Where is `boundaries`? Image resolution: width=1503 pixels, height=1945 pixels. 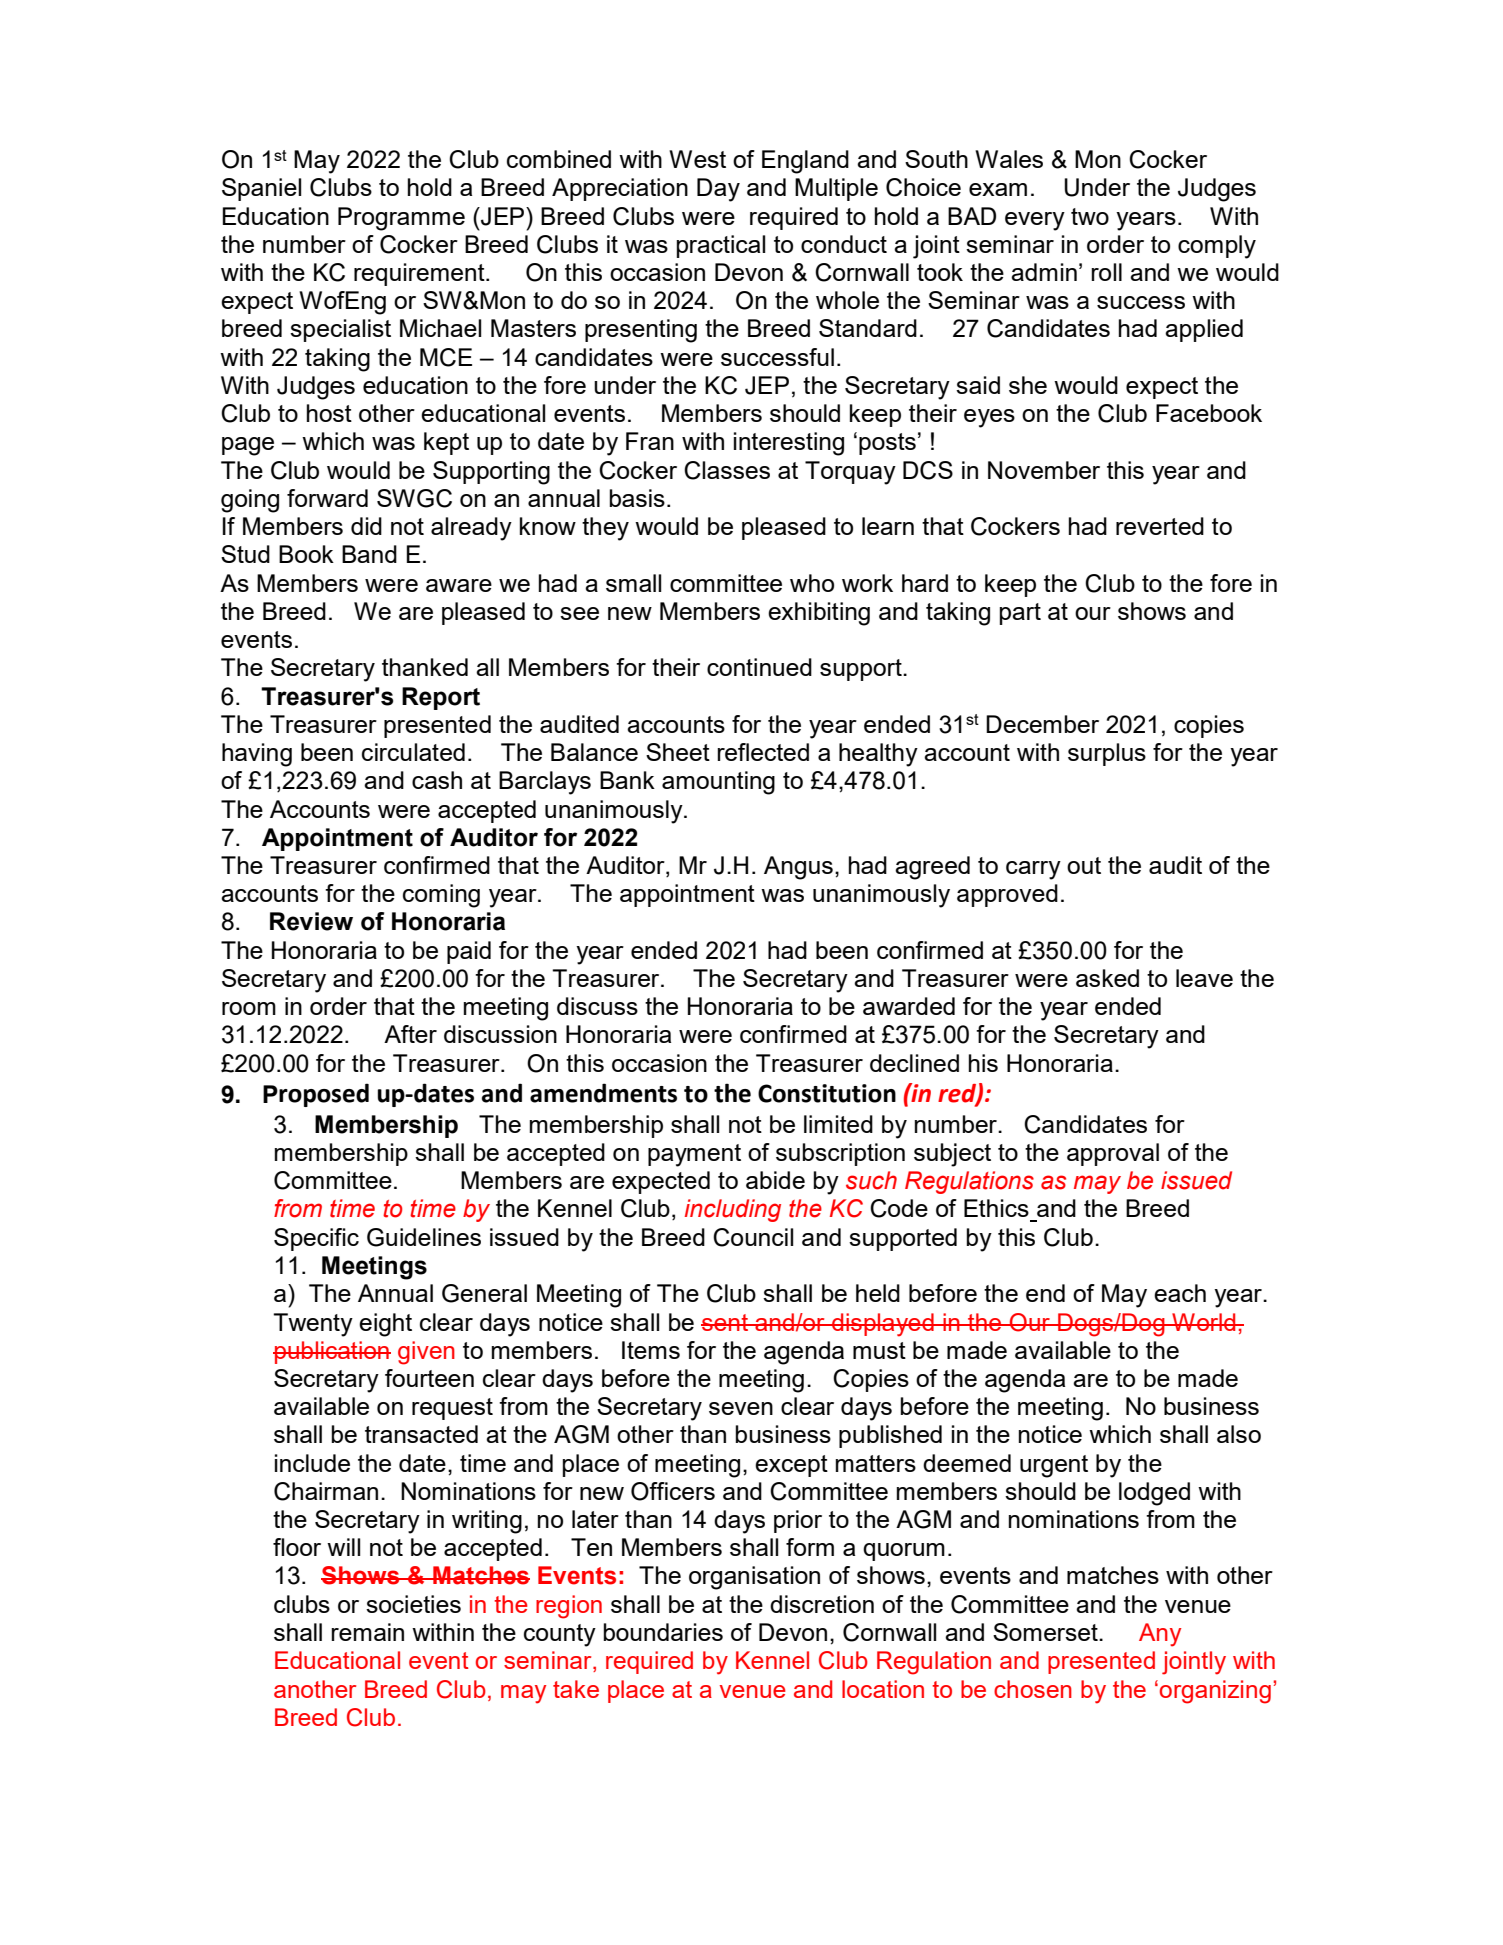 boundaries is located at coordinates (663, 1632).
